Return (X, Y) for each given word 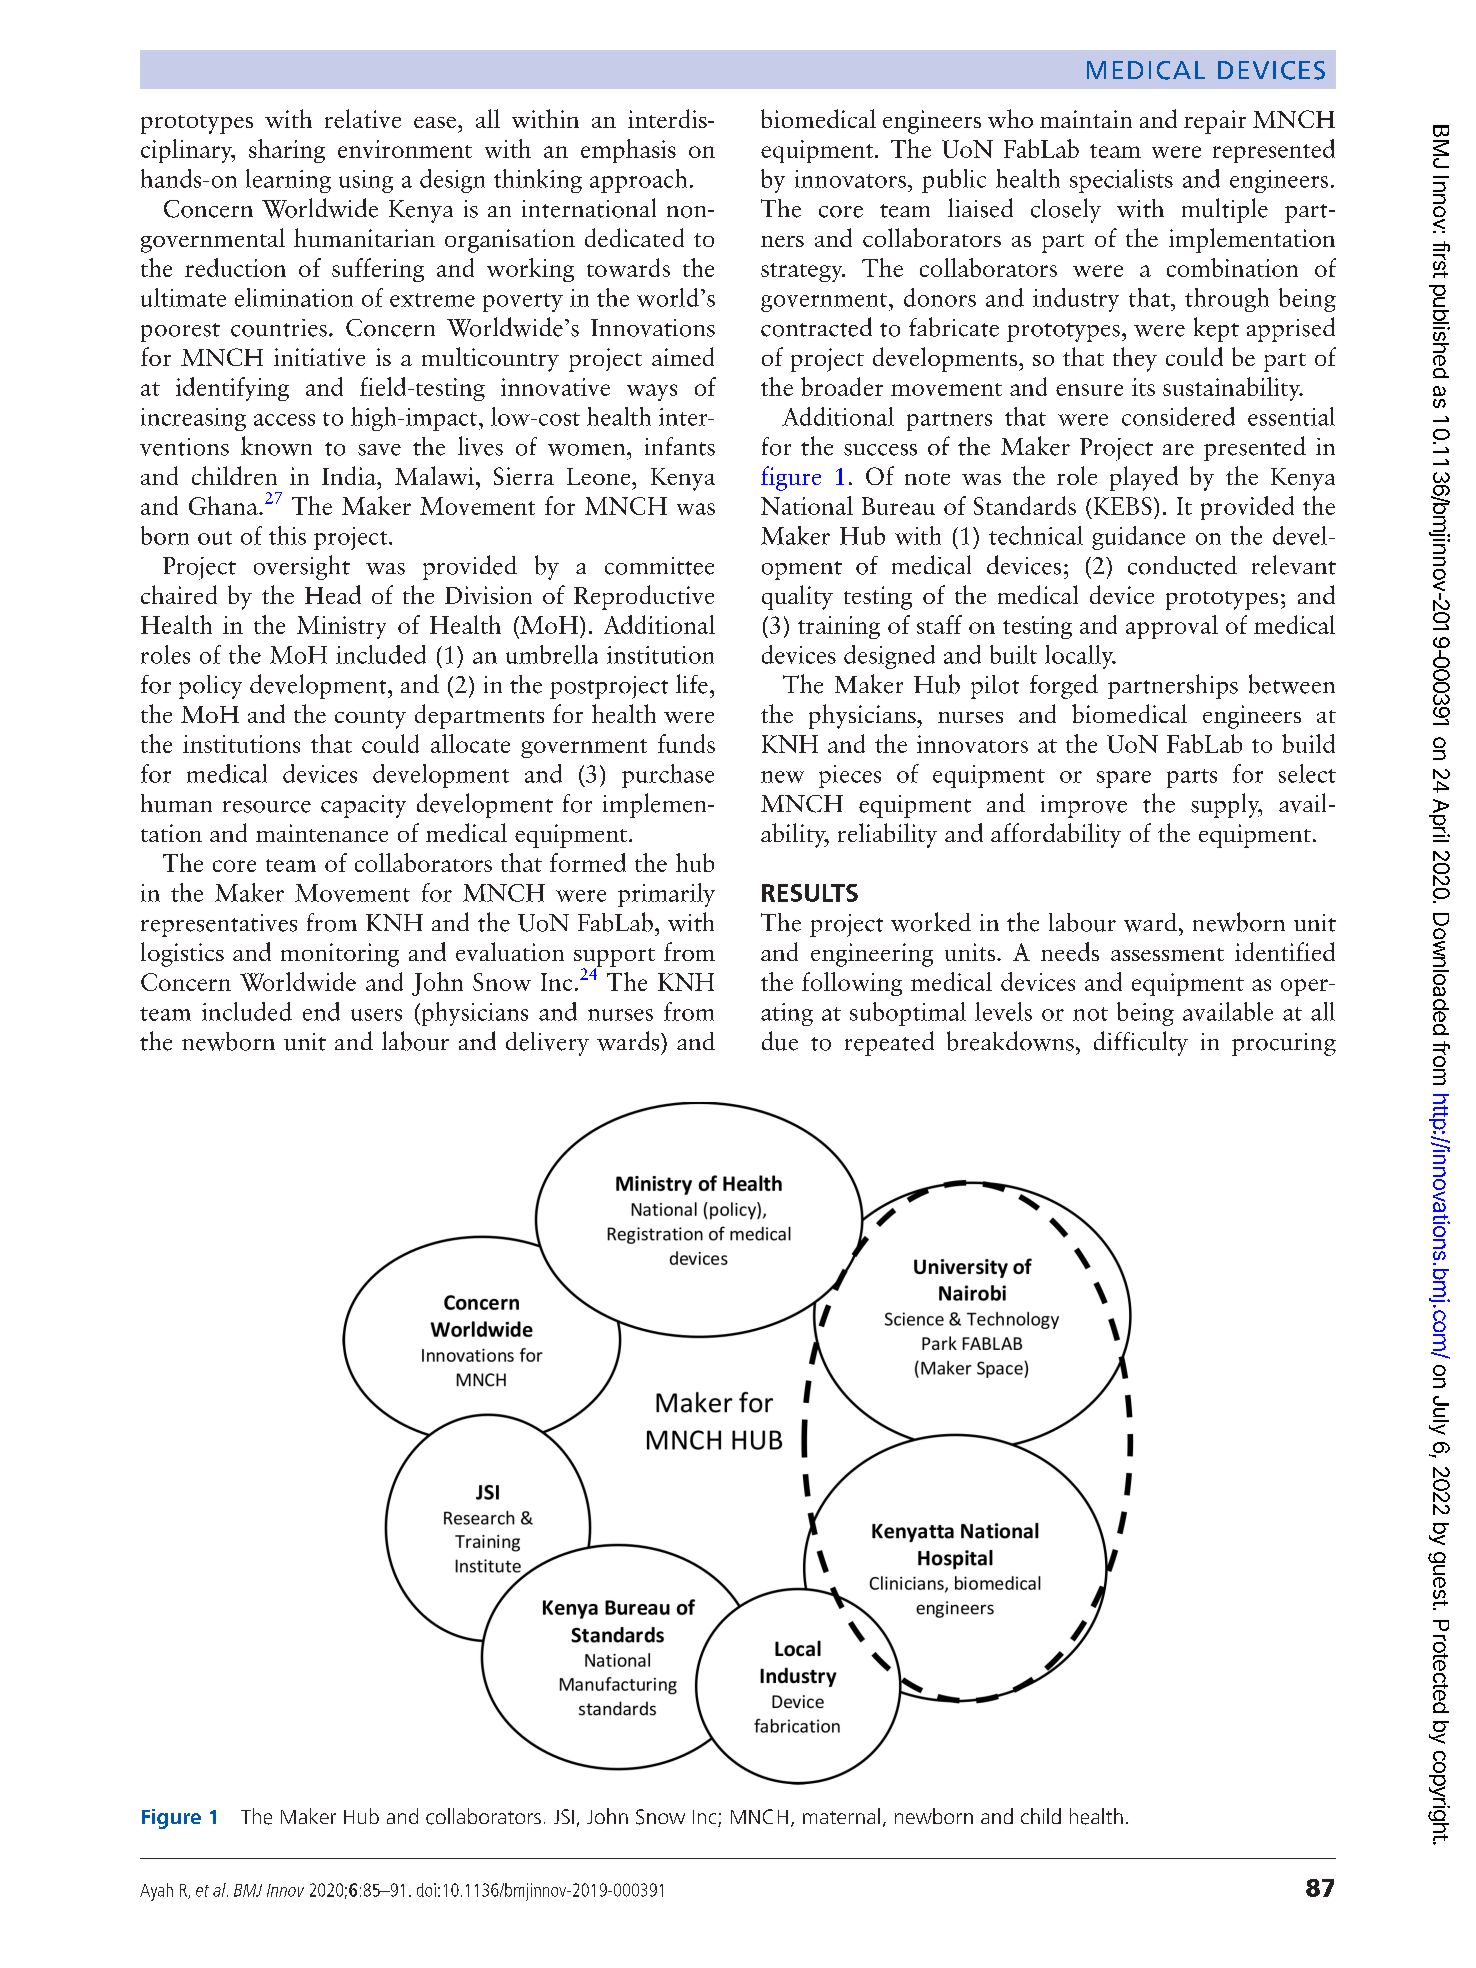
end (321, 1011)
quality (797, 597)
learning (288, 181)
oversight (302, 567)
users (376, 1015)
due (780, 1041)
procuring (1284, 1044)
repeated (889, 1043)
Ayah (156, 1892)
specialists (1121, 181)
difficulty (1141, 1043)
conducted (1182, 565)
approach (638, 181)
